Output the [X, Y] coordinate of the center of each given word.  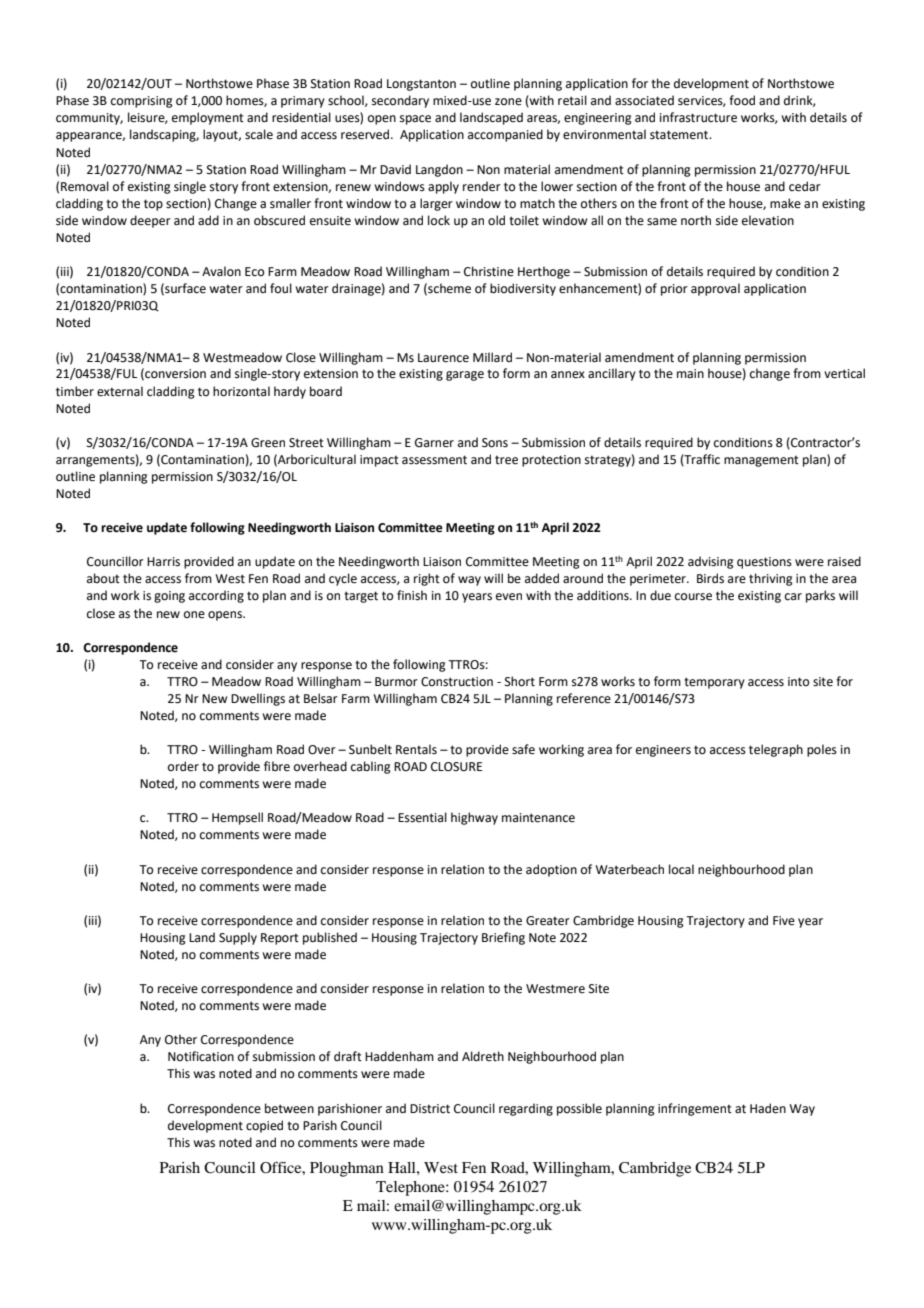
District [430, 1109]
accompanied [505, 135]
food [742, 100]
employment [208, 118]
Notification [201, 1056]
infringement [695, 1109]
